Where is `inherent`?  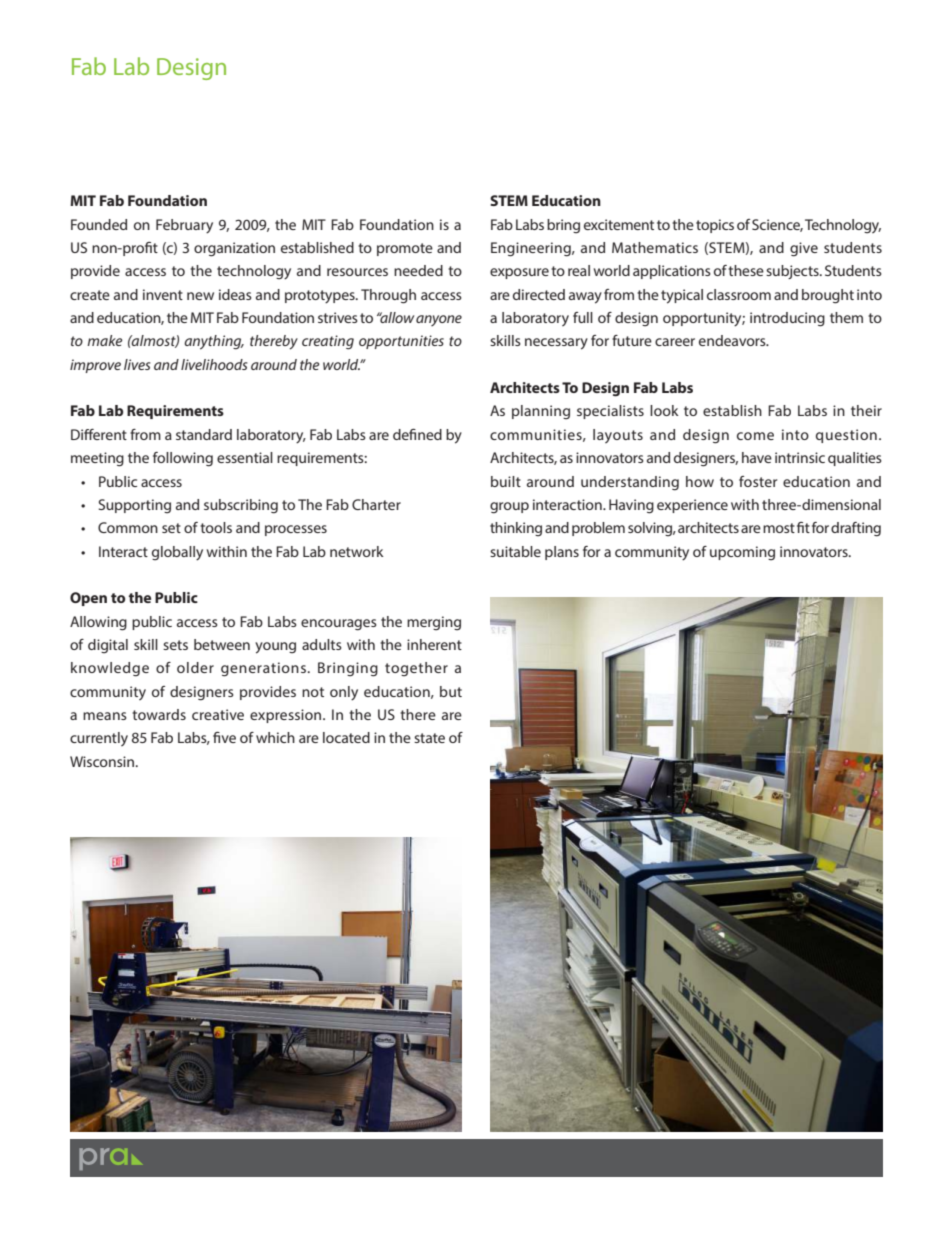 inherent is located at coordinates (434, 644).
